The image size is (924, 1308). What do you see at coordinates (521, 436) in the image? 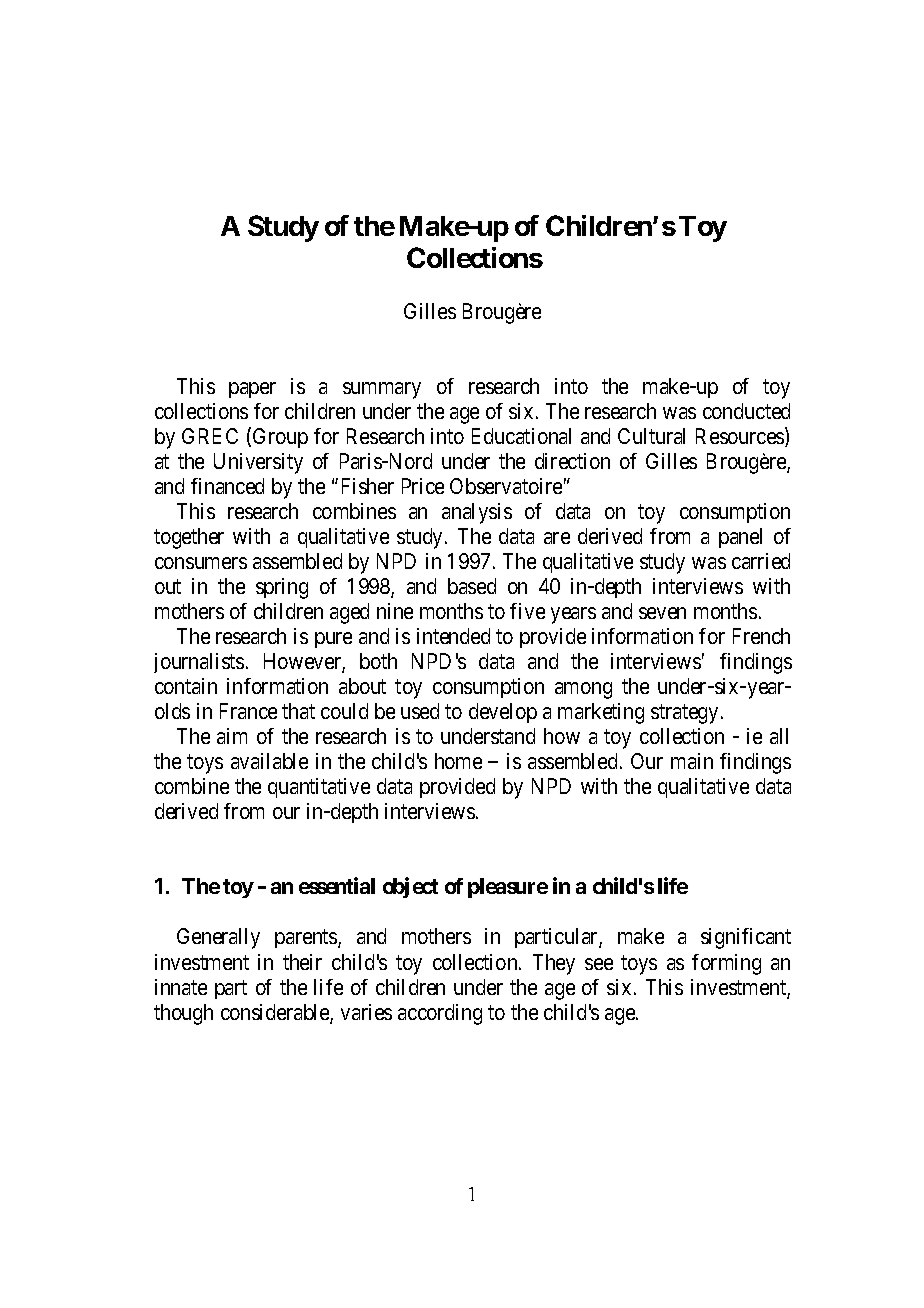
I see `Educational` at bounding box center [521, 436].
